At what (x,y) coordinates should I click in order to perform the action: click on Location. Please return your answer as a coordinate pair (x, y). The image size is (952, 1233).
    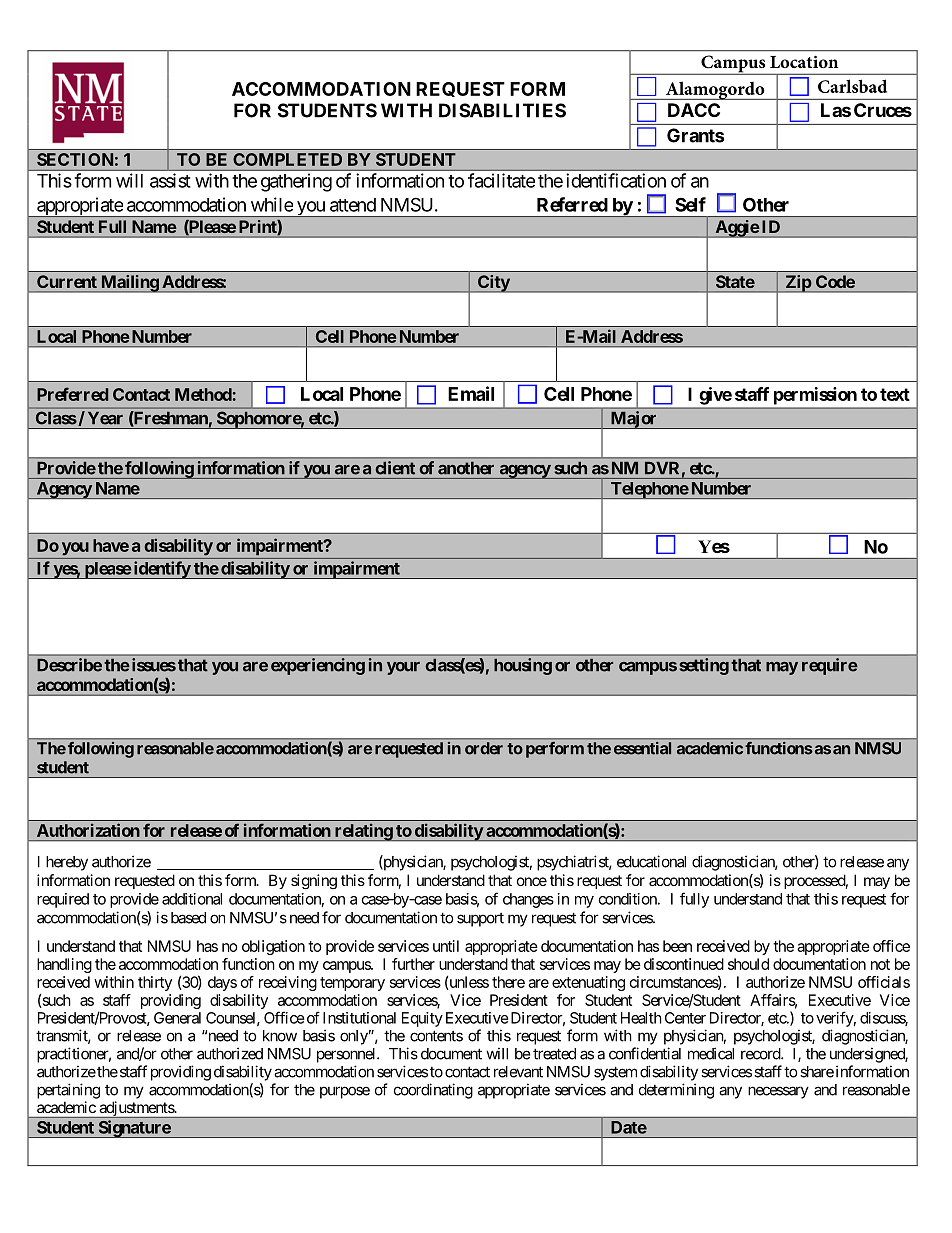
    Looking at the image, I should click on (804, 62).
